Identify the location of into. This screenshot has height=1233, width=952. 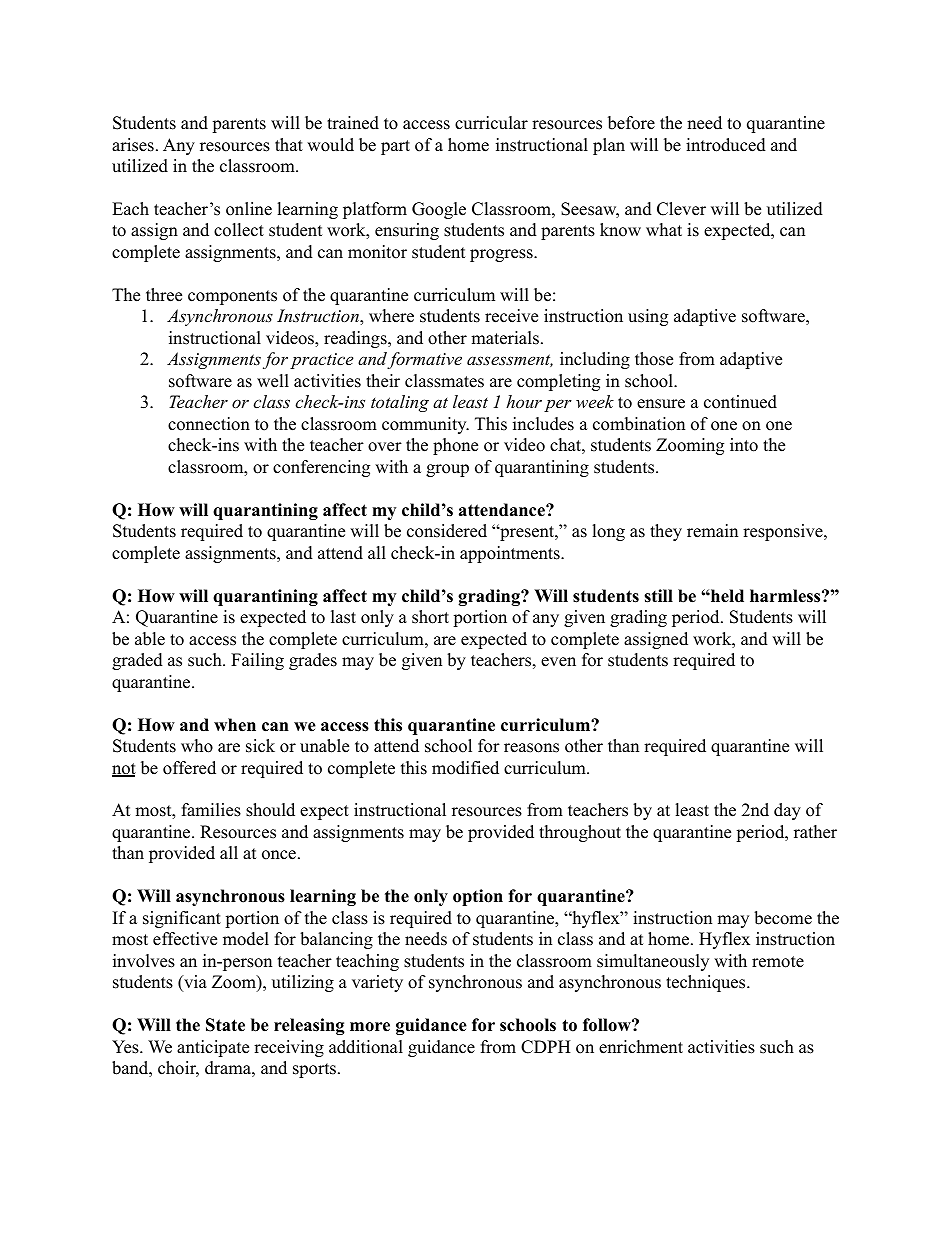
(744, 445).
